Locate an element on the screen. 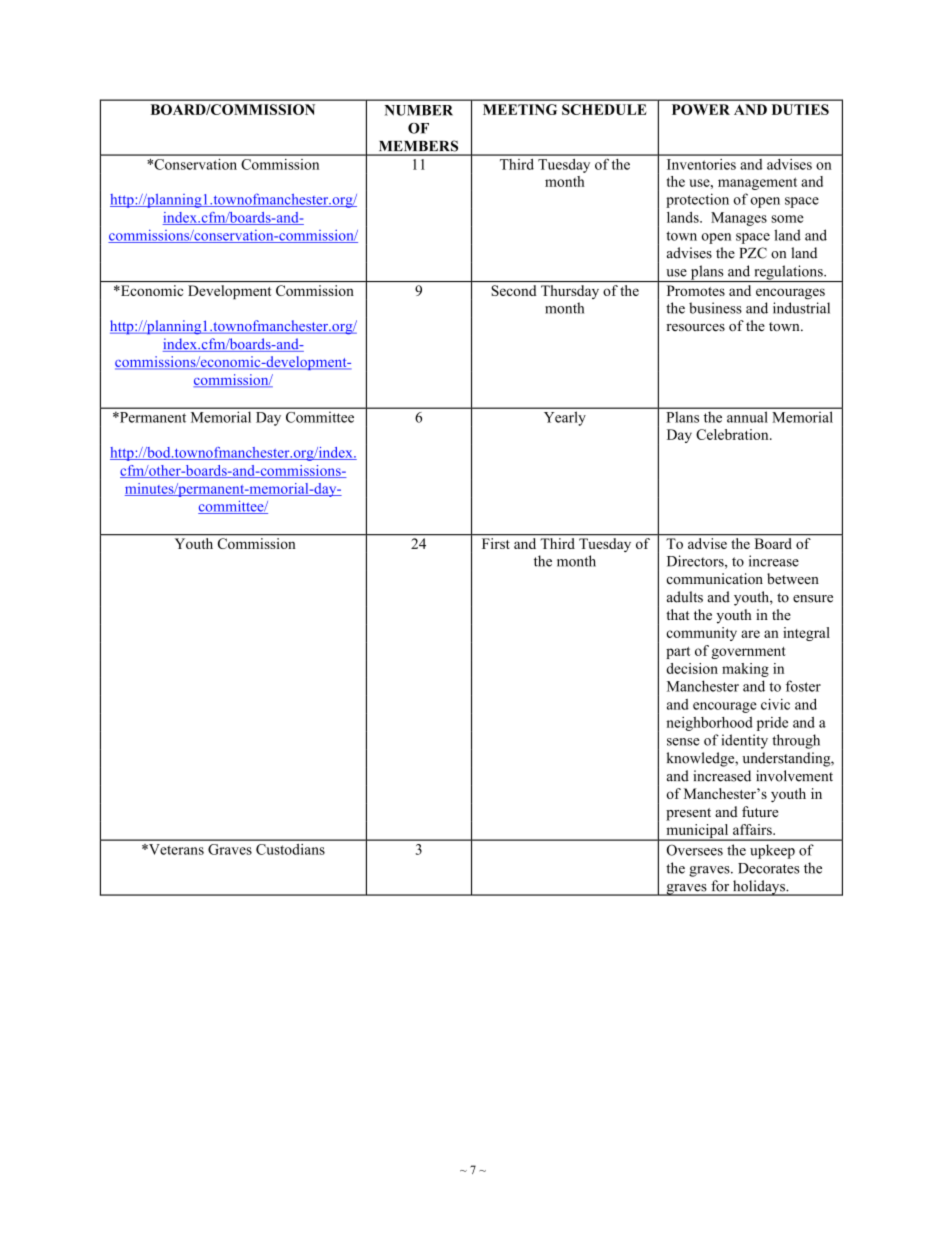 The image size is (952, 1233). civic is located at coordinates (775, 704).
